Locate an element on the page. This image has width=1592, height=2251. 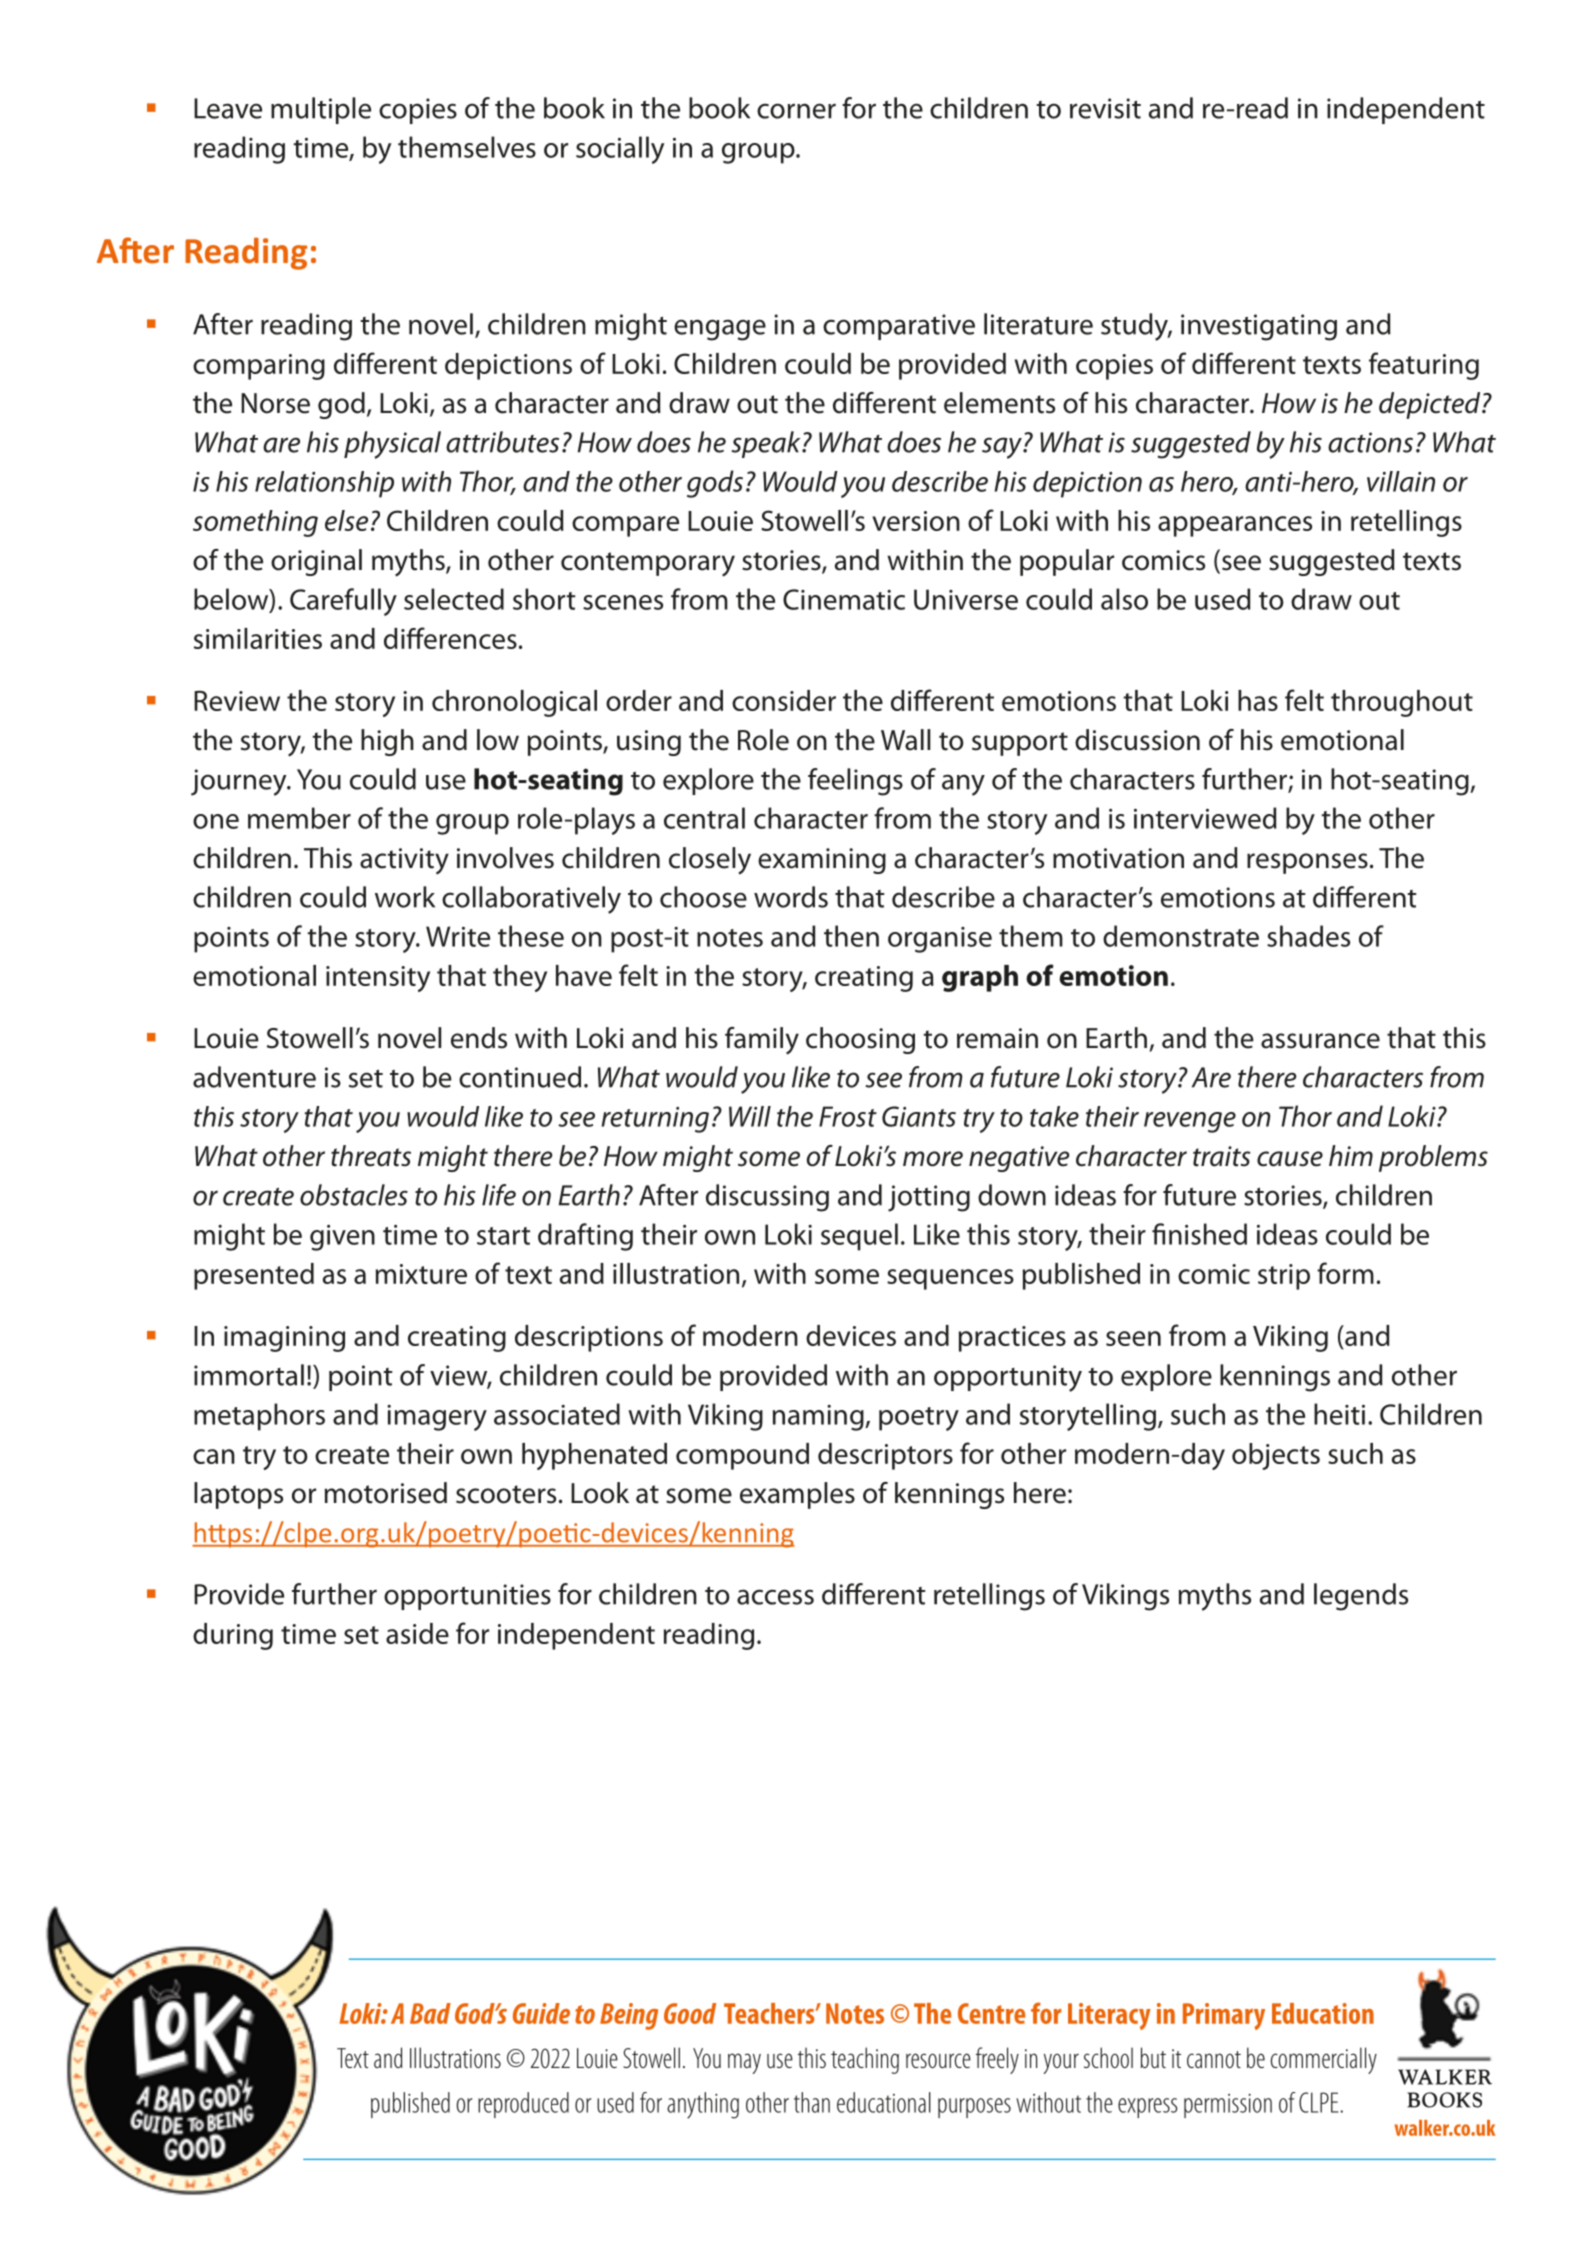
multiple is located at coordinates (321, 110).
